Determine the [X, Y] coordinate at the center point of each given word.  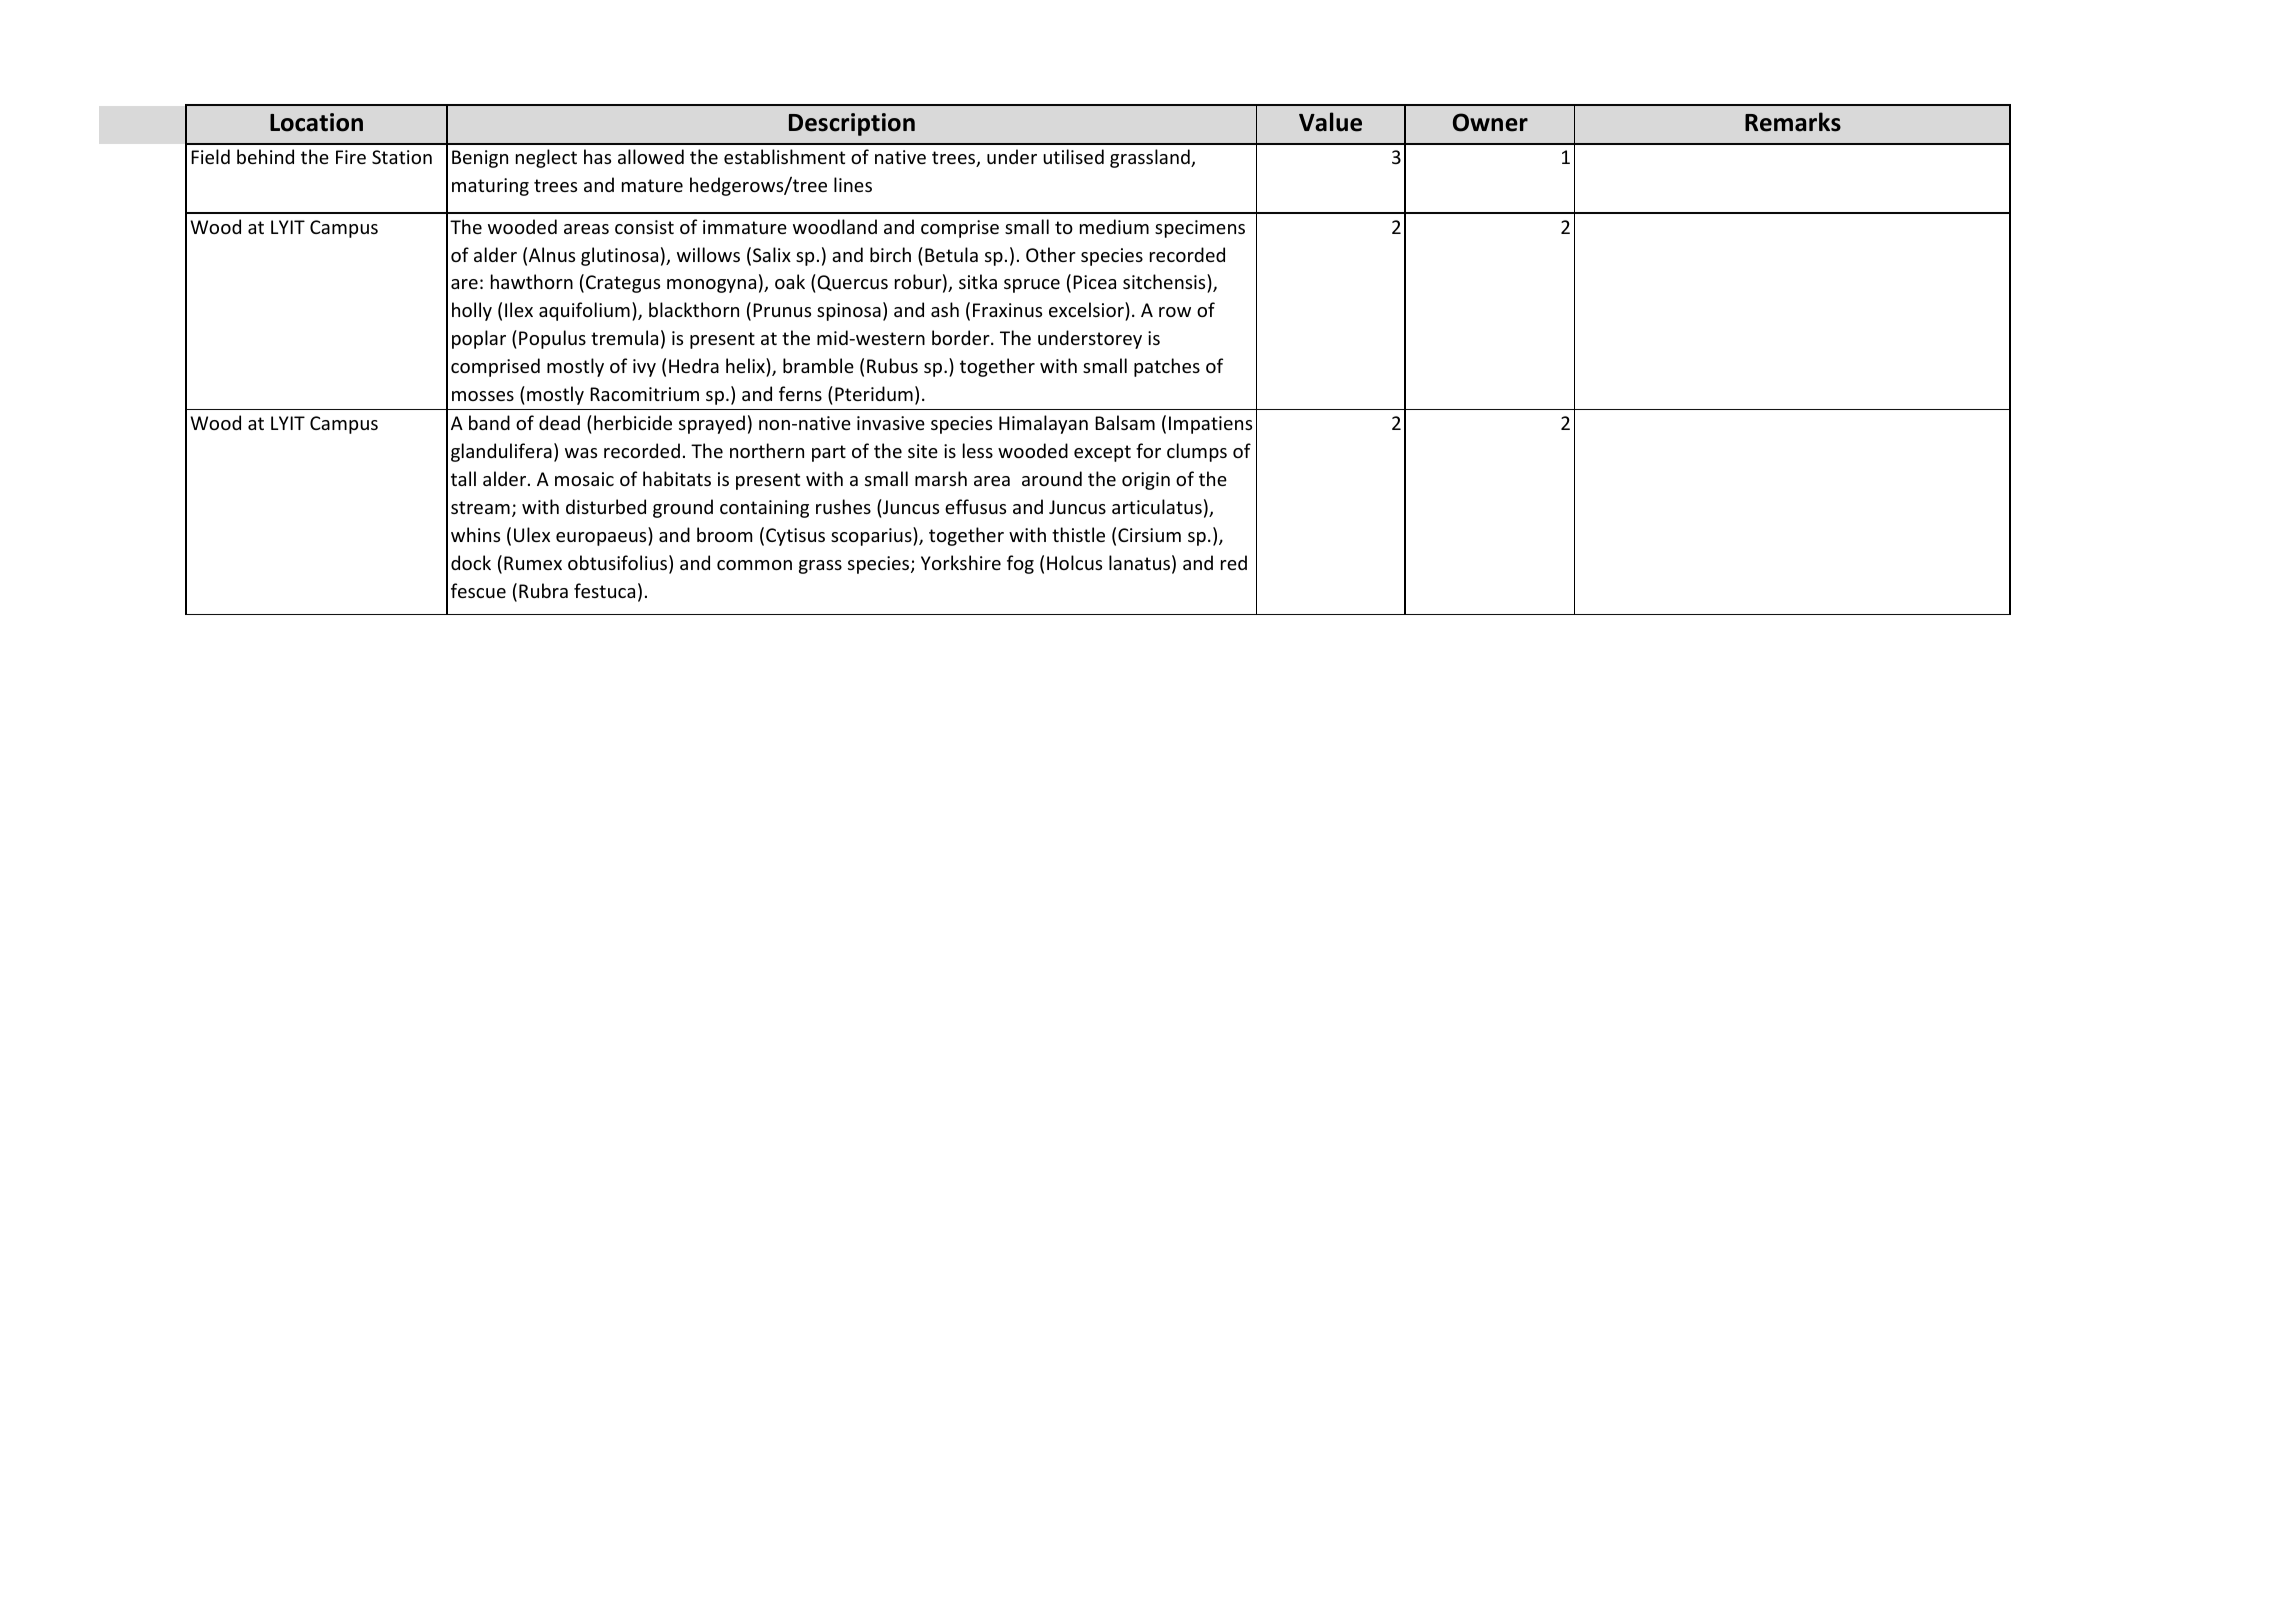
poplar [479, 339]
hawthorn [532, 281]
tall [463, 478]
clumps [1197, 452]
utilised [1073, 156]
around [1052, 478]
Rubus [892, 365]
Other [1051, 254]
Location [316, 122]
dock [471, 562]
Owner [1490, 122]
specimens [1200, 229]
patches [1167, 367]
